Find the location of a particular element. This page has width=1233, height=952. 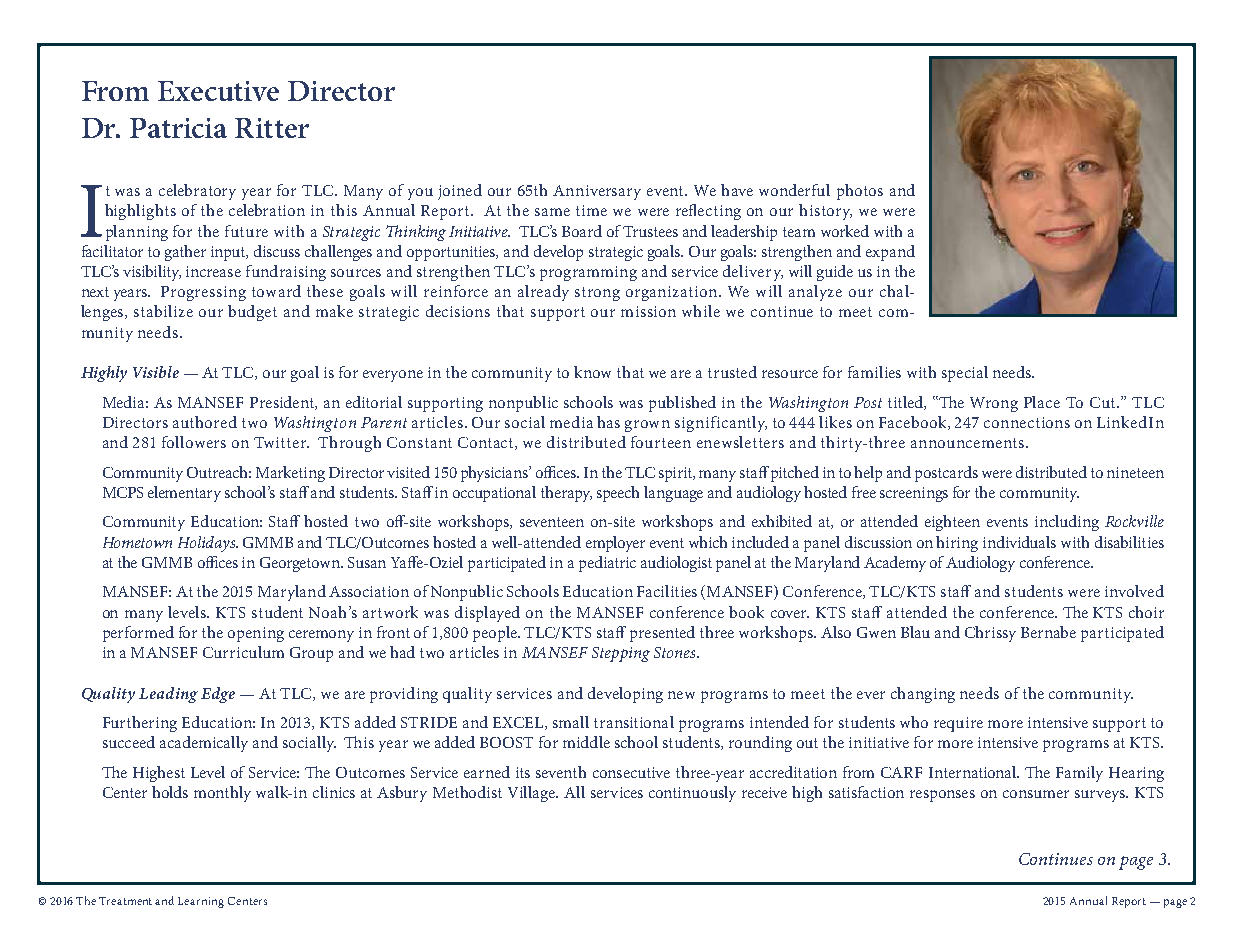

Learning is located at coordinates (201, 902).
